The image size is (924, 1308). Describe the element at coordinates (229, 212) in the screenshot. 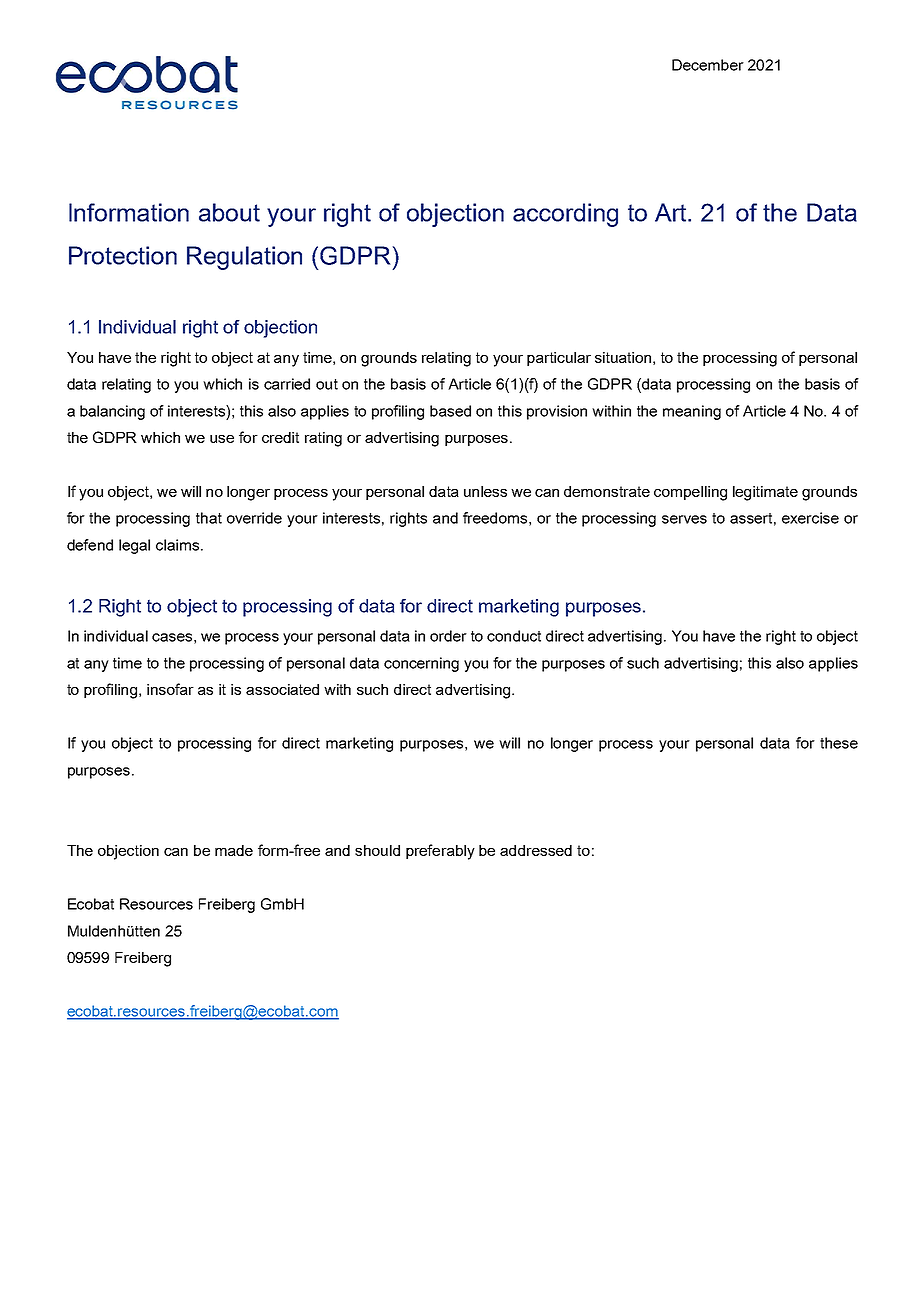

I see `about` at that location.
